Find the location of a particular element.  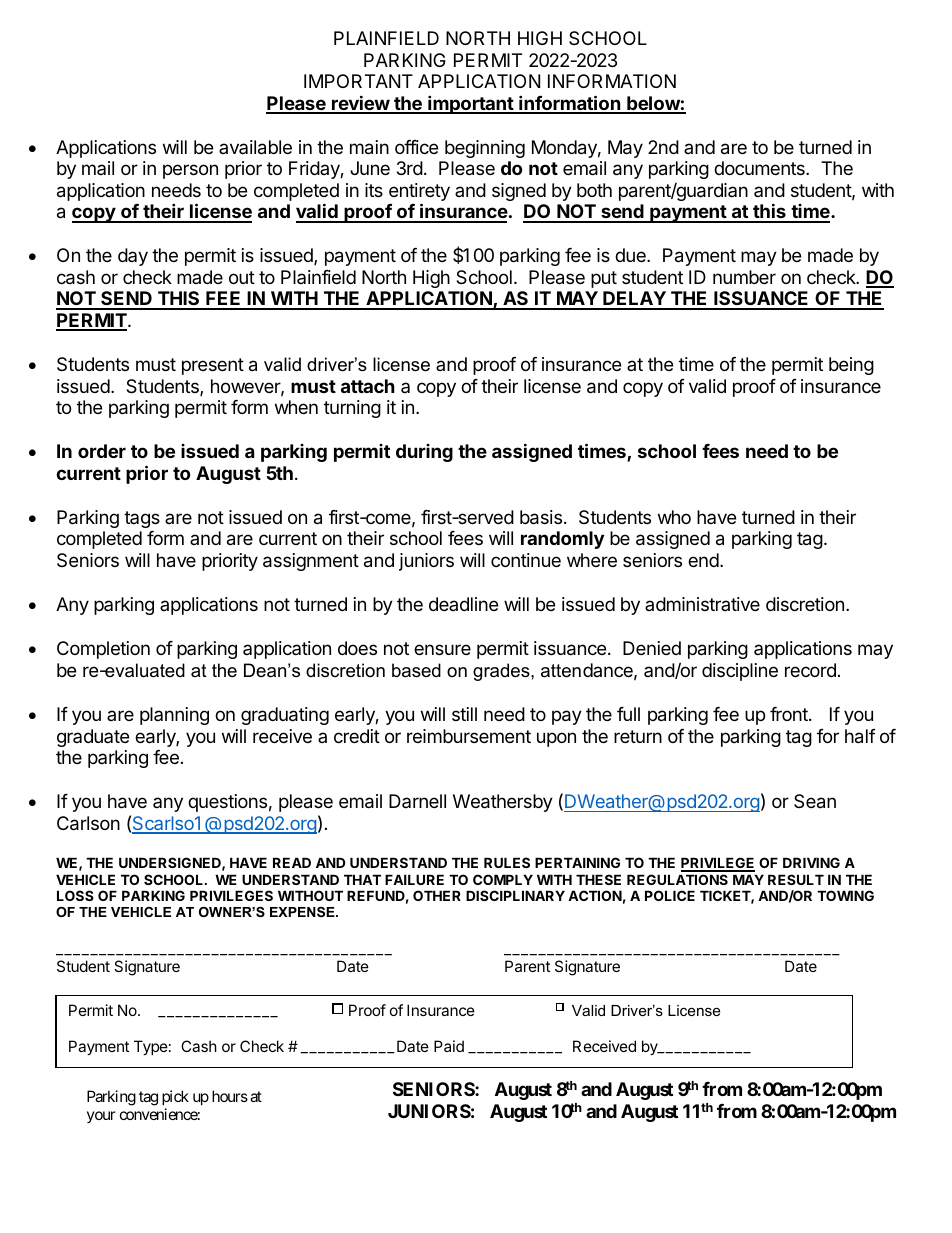

RULES is located at coordinates (507, 862).
